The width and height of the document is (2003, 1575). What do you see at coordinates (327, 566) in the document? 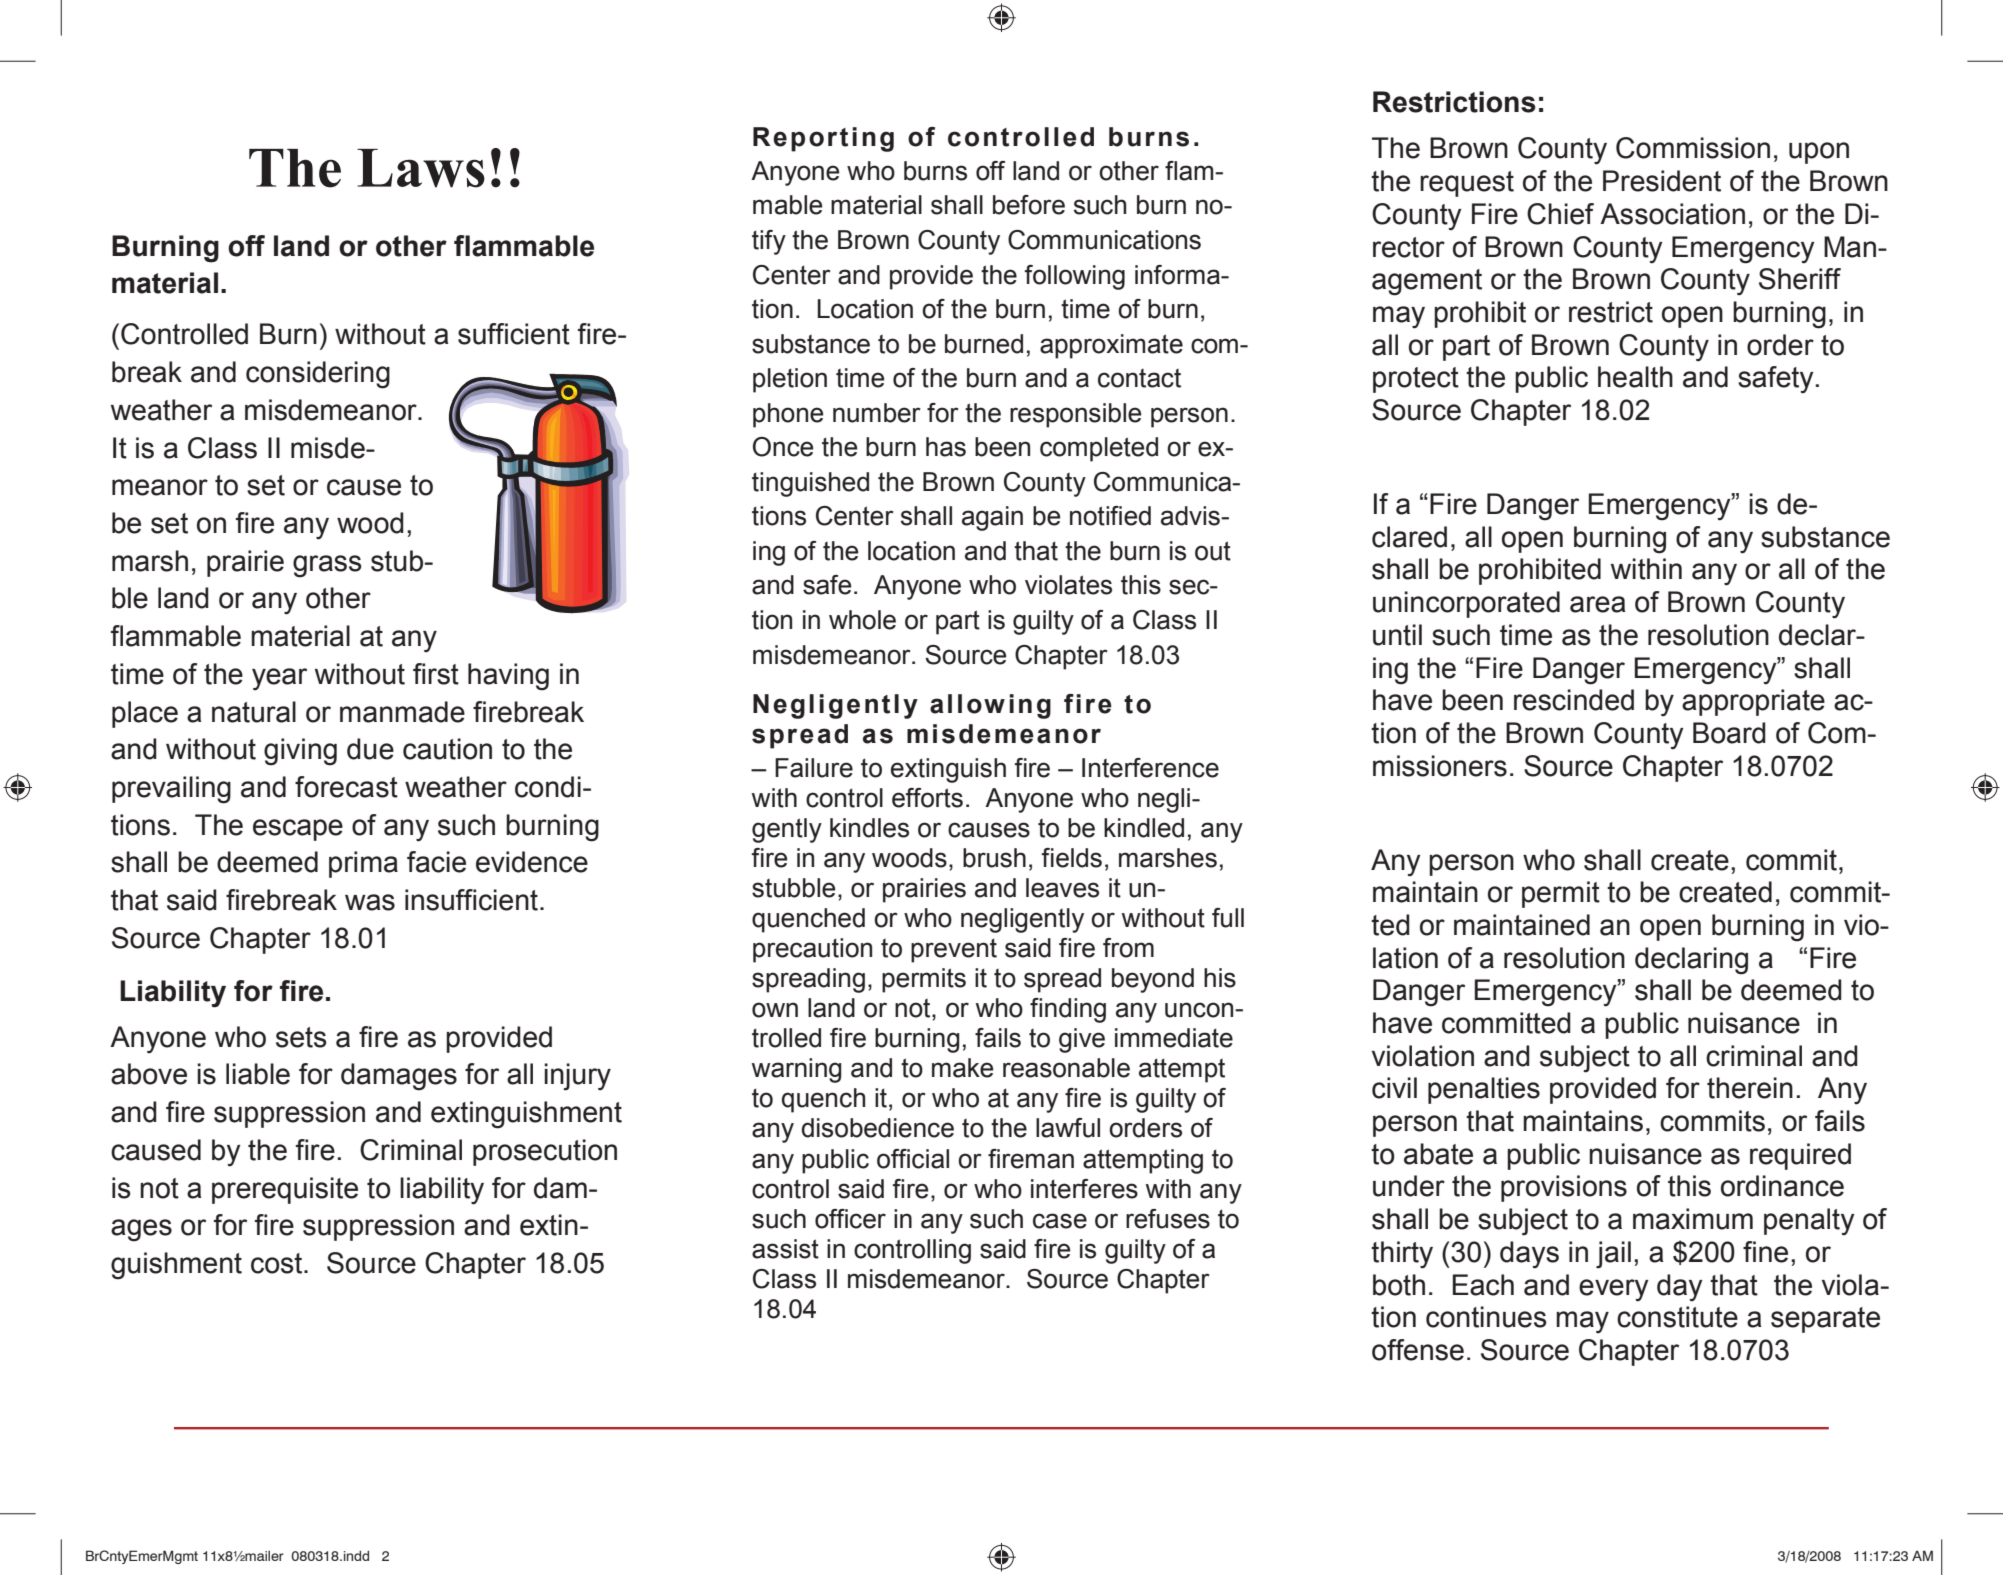
I see `grass` at bounding box center [327, 566].
